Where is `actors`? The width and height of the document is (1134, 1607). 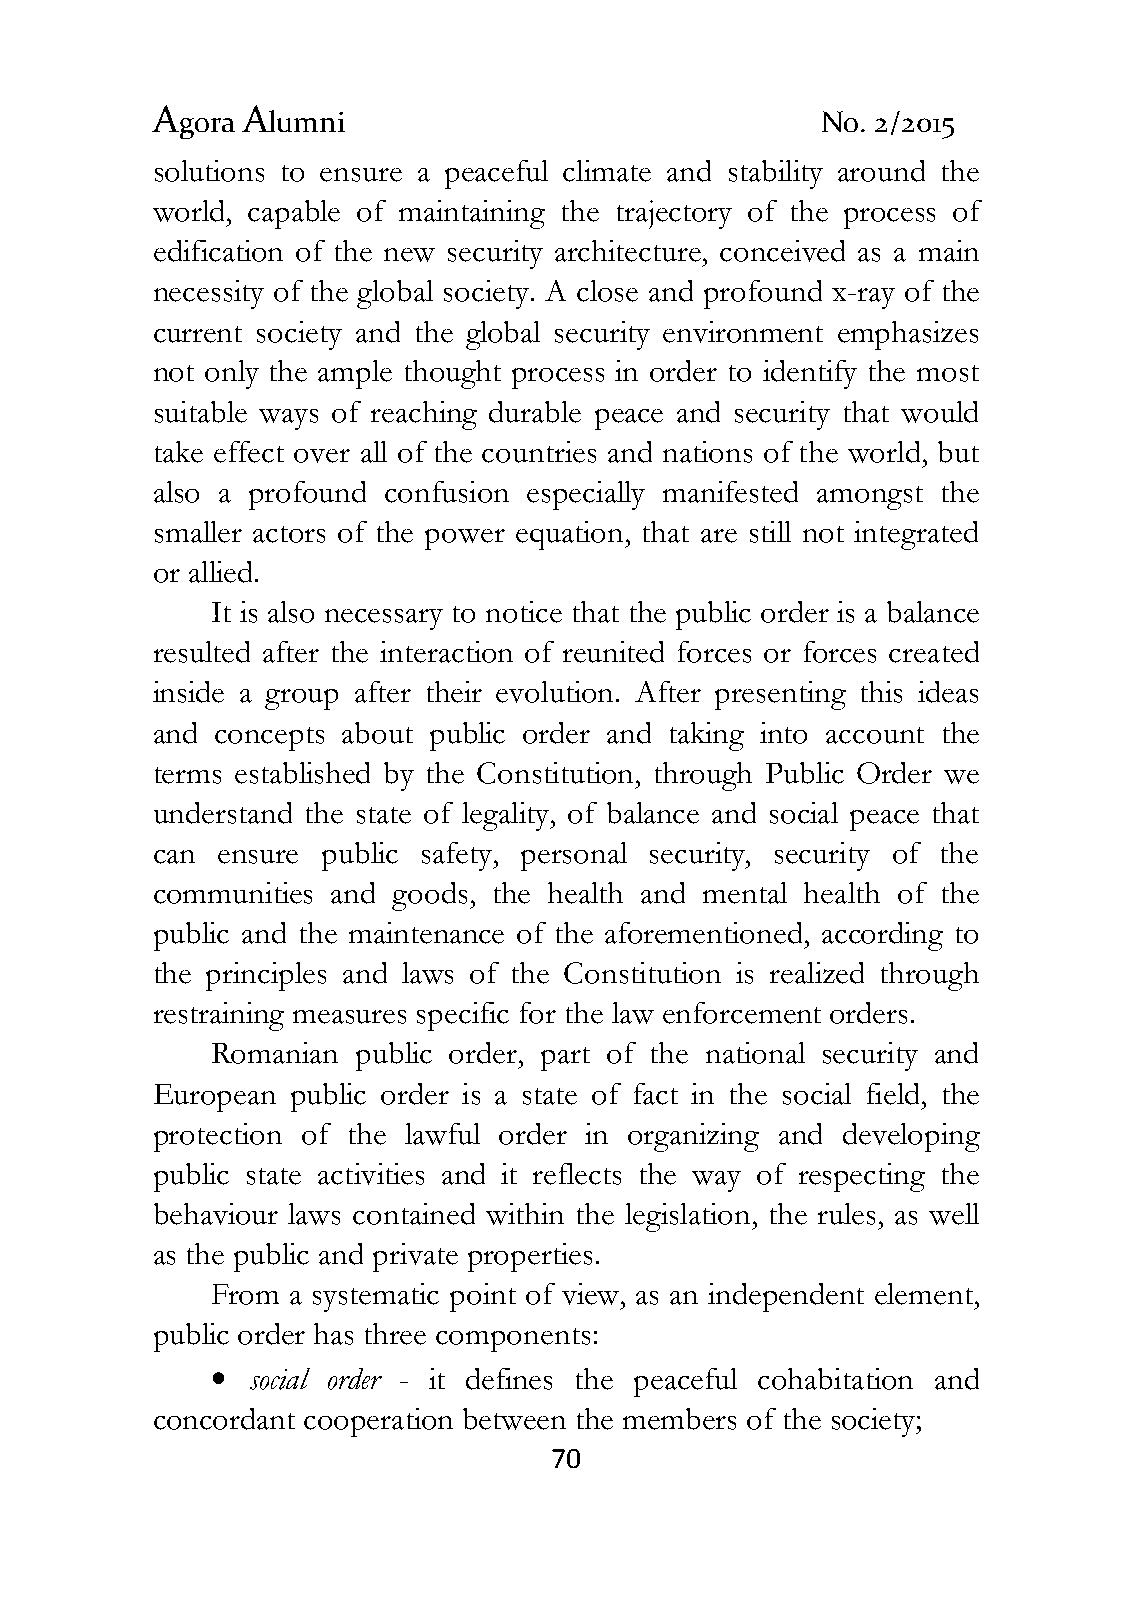 actors is located at coordinates (289, 534).
